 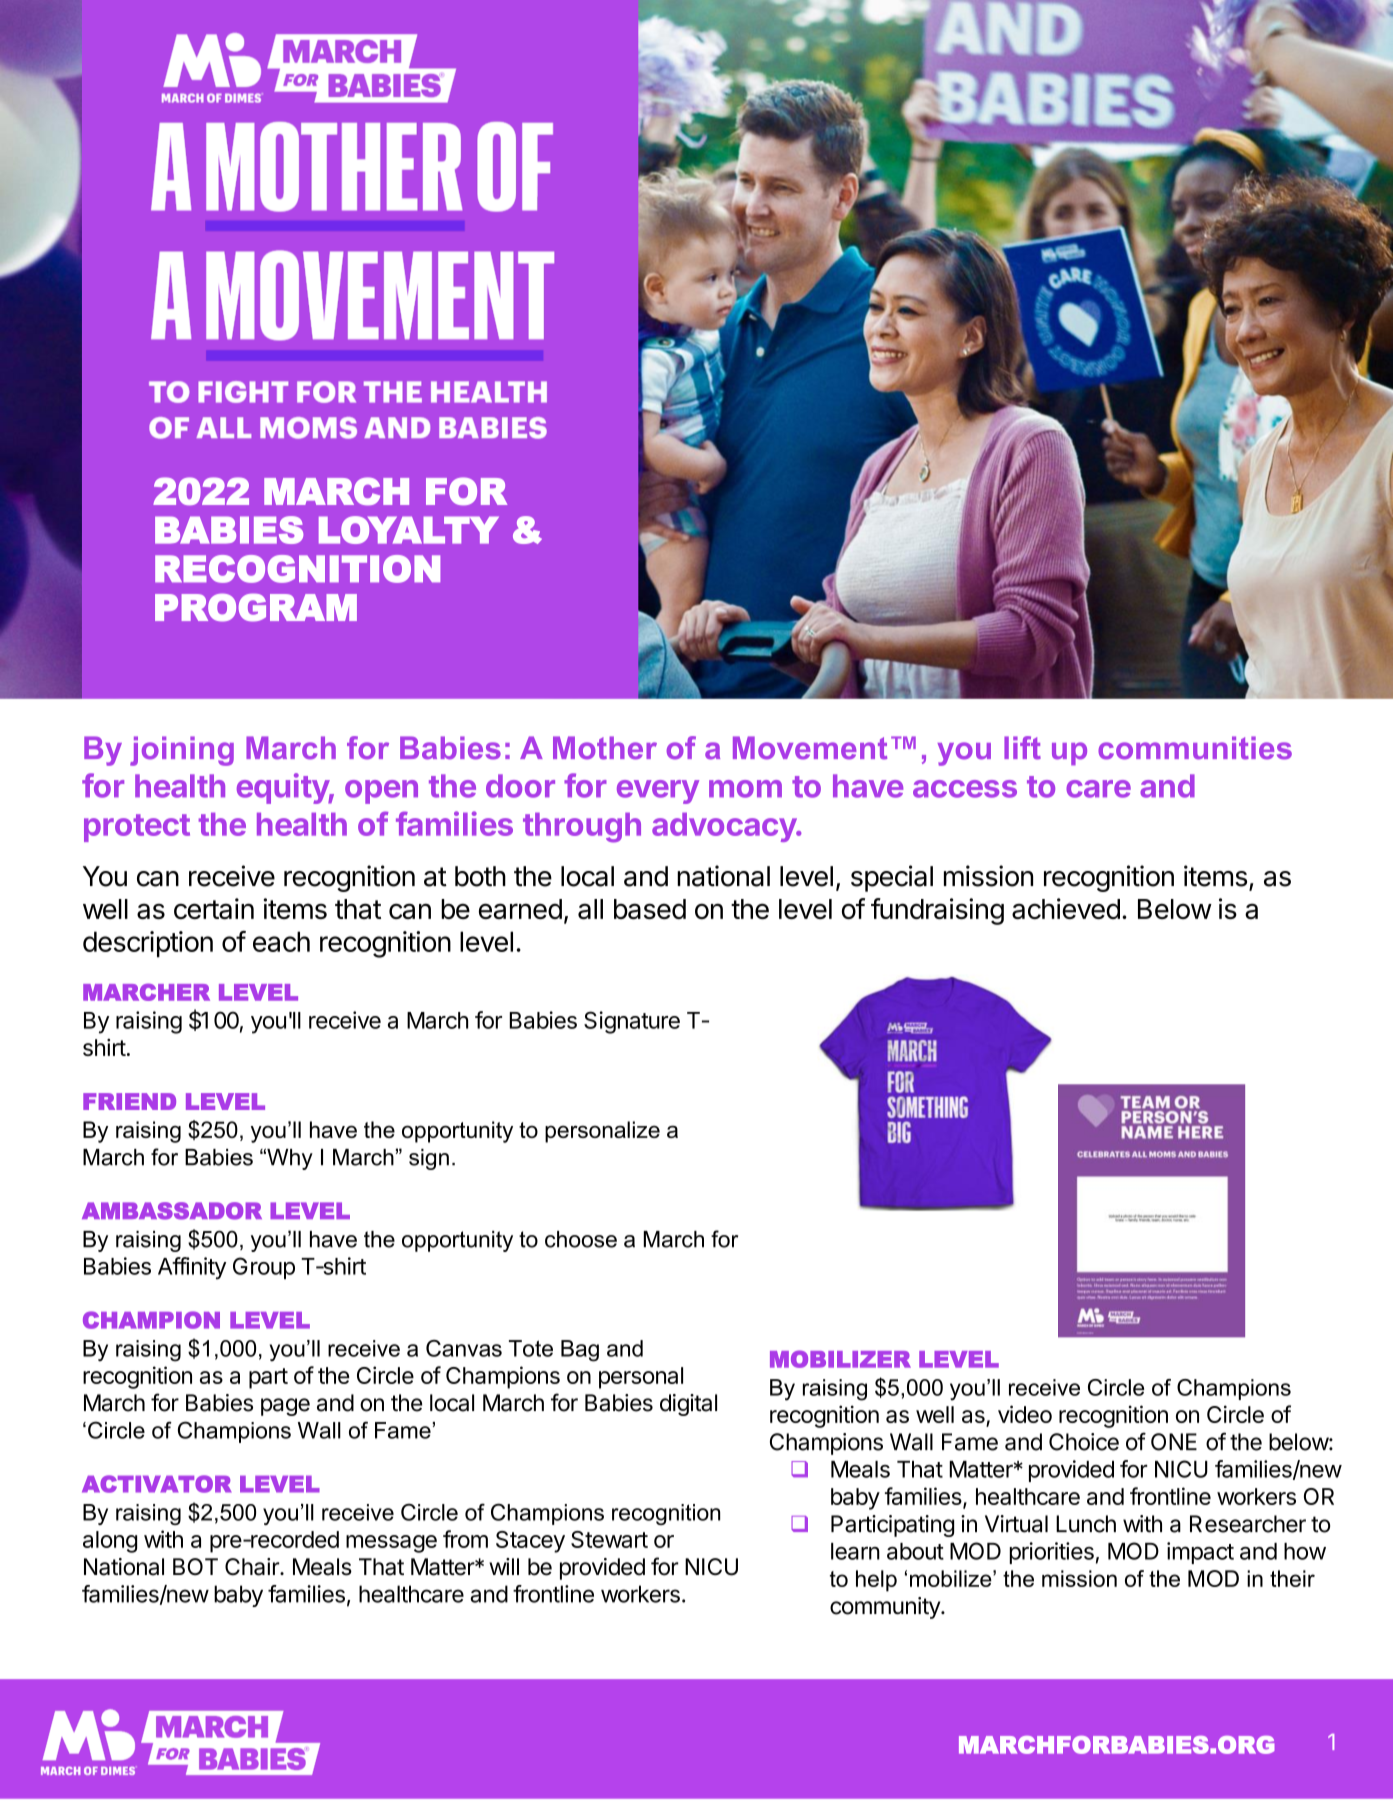 I want to click on communities, so click(x=1195, y=748).
